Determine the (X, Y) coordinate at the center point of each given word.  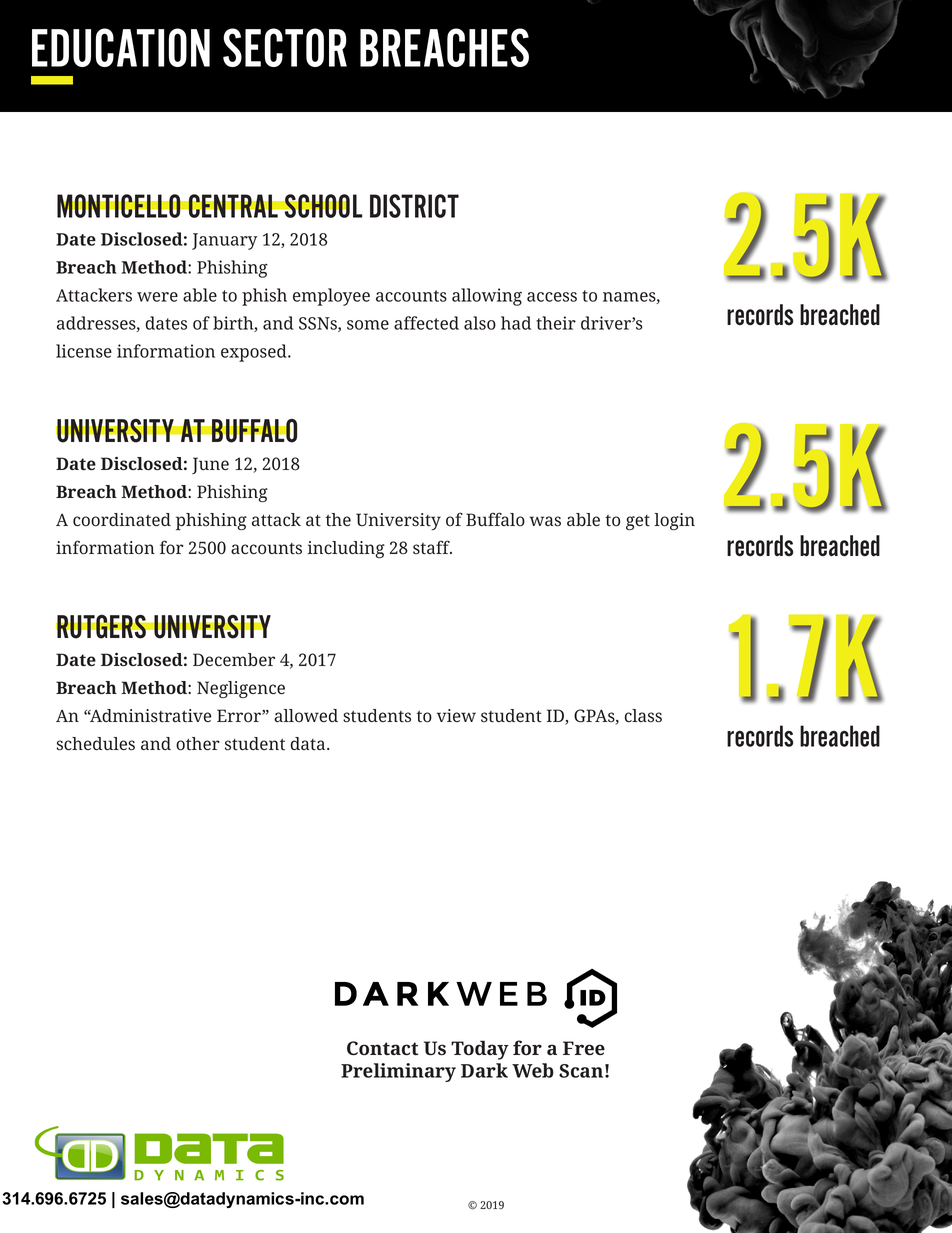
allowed (306, 716)
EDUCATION (121, 47)
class (643, 716)
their (556, 323)
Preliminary (398, 1072)
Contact (382, 1048)
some (368, 325)
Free (584, 1048)
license (84, 351)
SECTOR (285, 47)
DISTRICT (414, 206)
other (198, 744)
